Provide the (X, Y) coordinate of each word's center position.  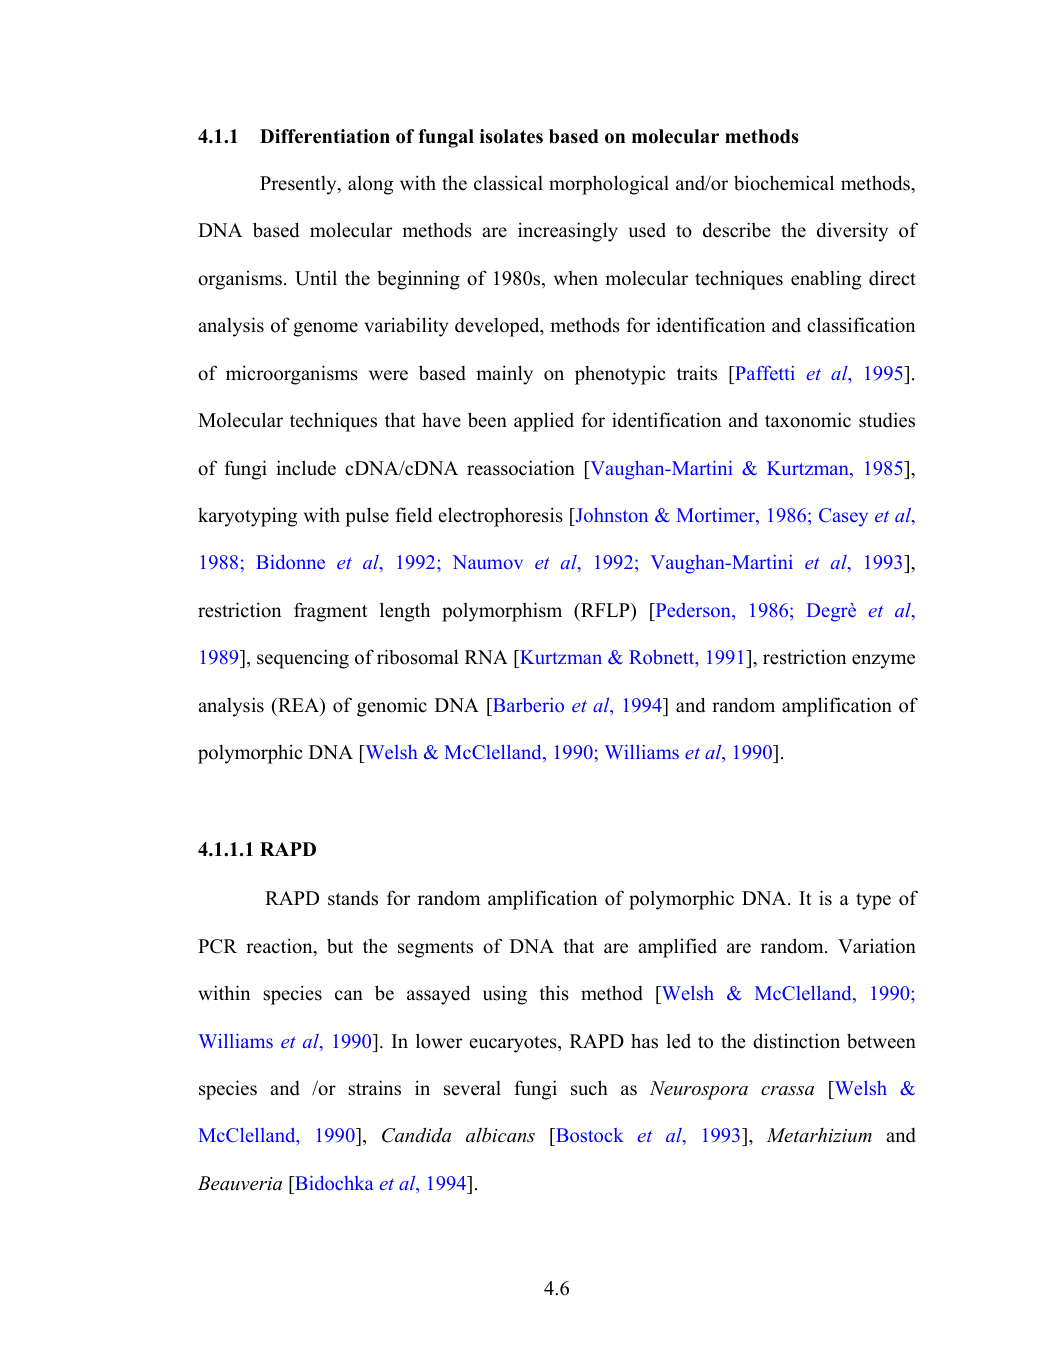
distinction (796, 1041)
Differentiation (325, 136)
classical (508, 183)
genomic (392, 707)
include (306, 468)
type (873, 901)
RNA (486, 657)
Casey (843, 517)
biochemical (784, 183)
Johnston (610, 515)
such (589, 1088)
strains (374, 1088)
